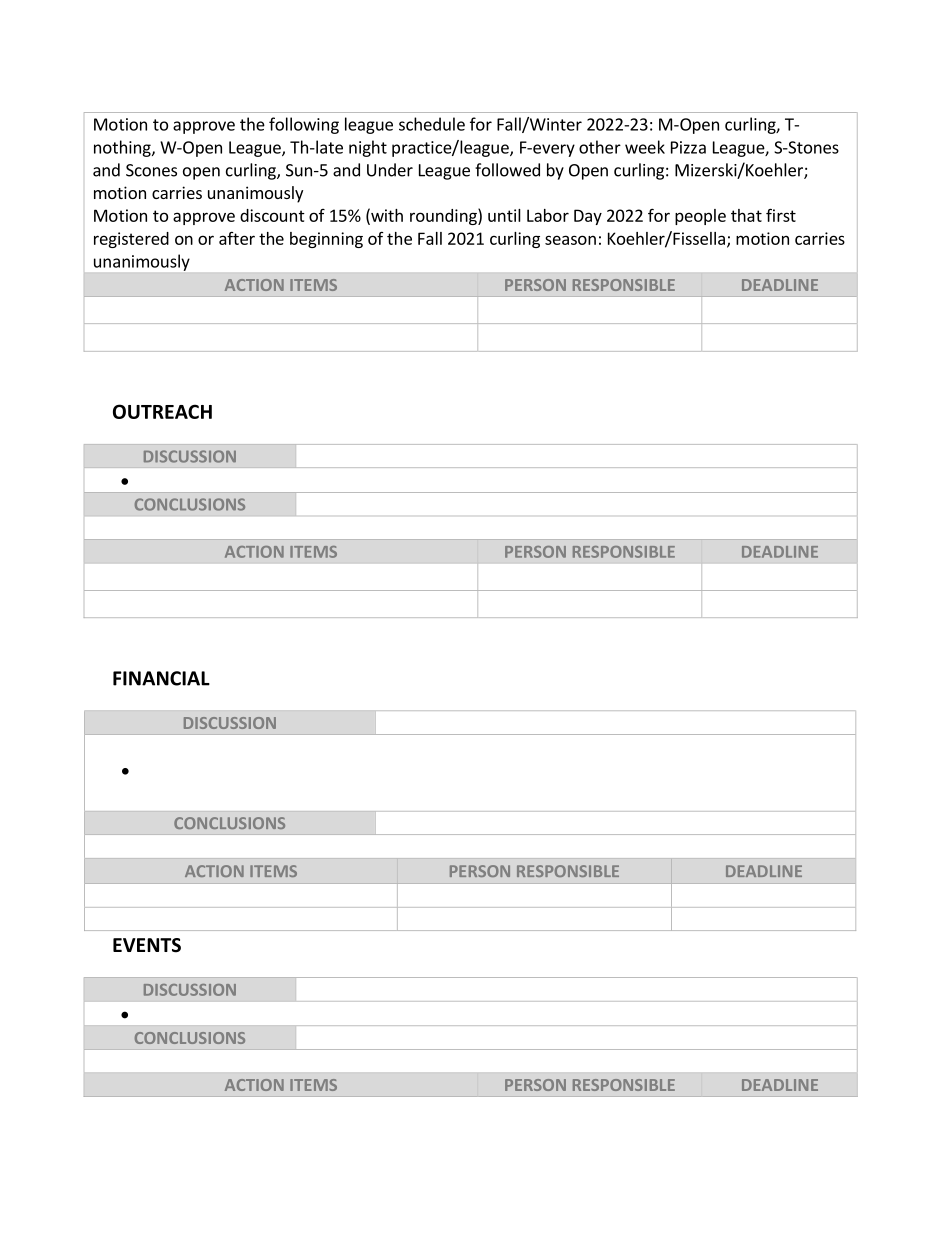 The height and width of the screenshot is (1233, 952). What do you see at coordinates (237, 238) in the screenshot?
I see `after` at bounding box center [237, 238].
